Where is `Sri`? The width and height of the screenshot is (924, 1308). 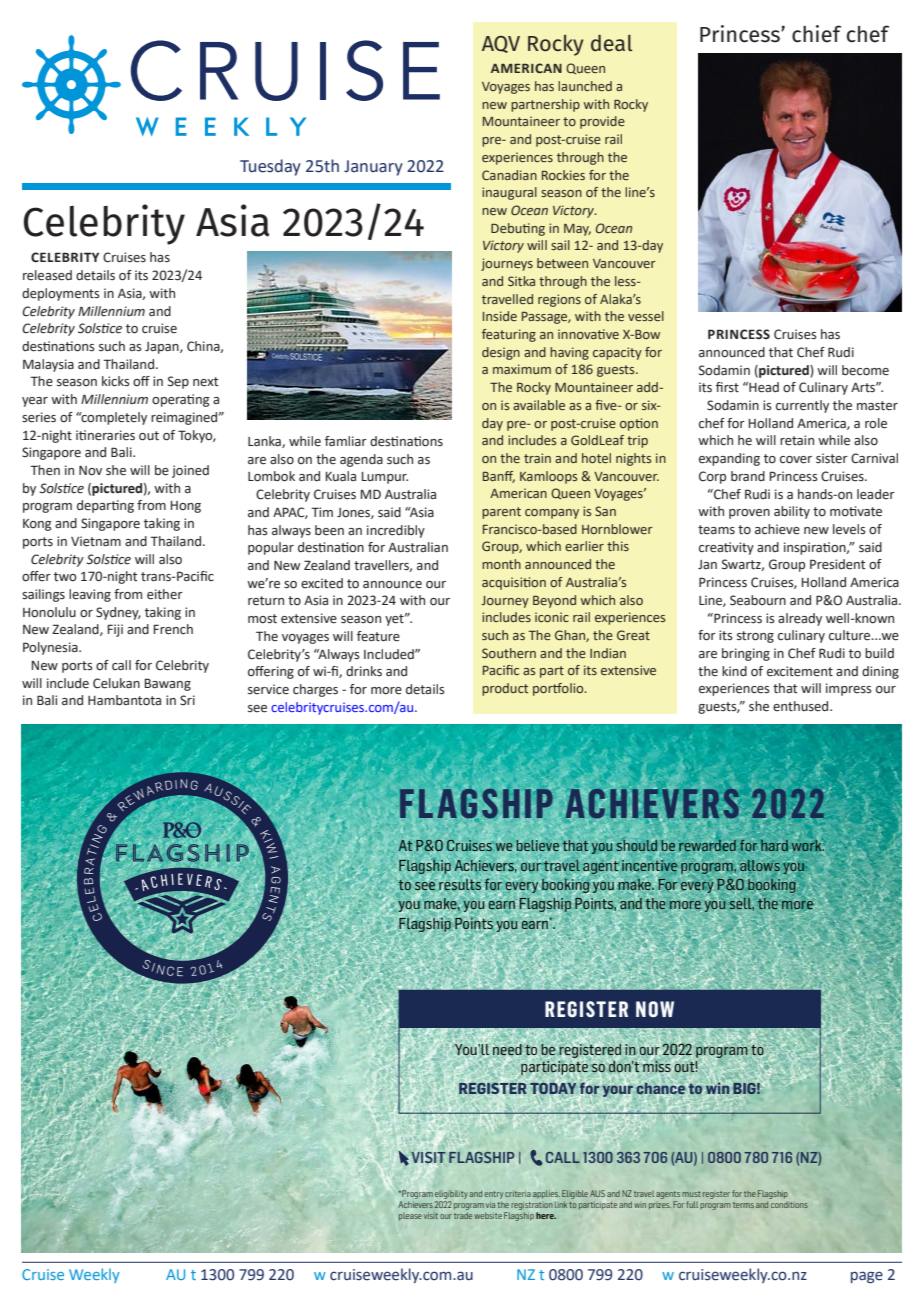 Sri is located at coordinates (187, 700).
